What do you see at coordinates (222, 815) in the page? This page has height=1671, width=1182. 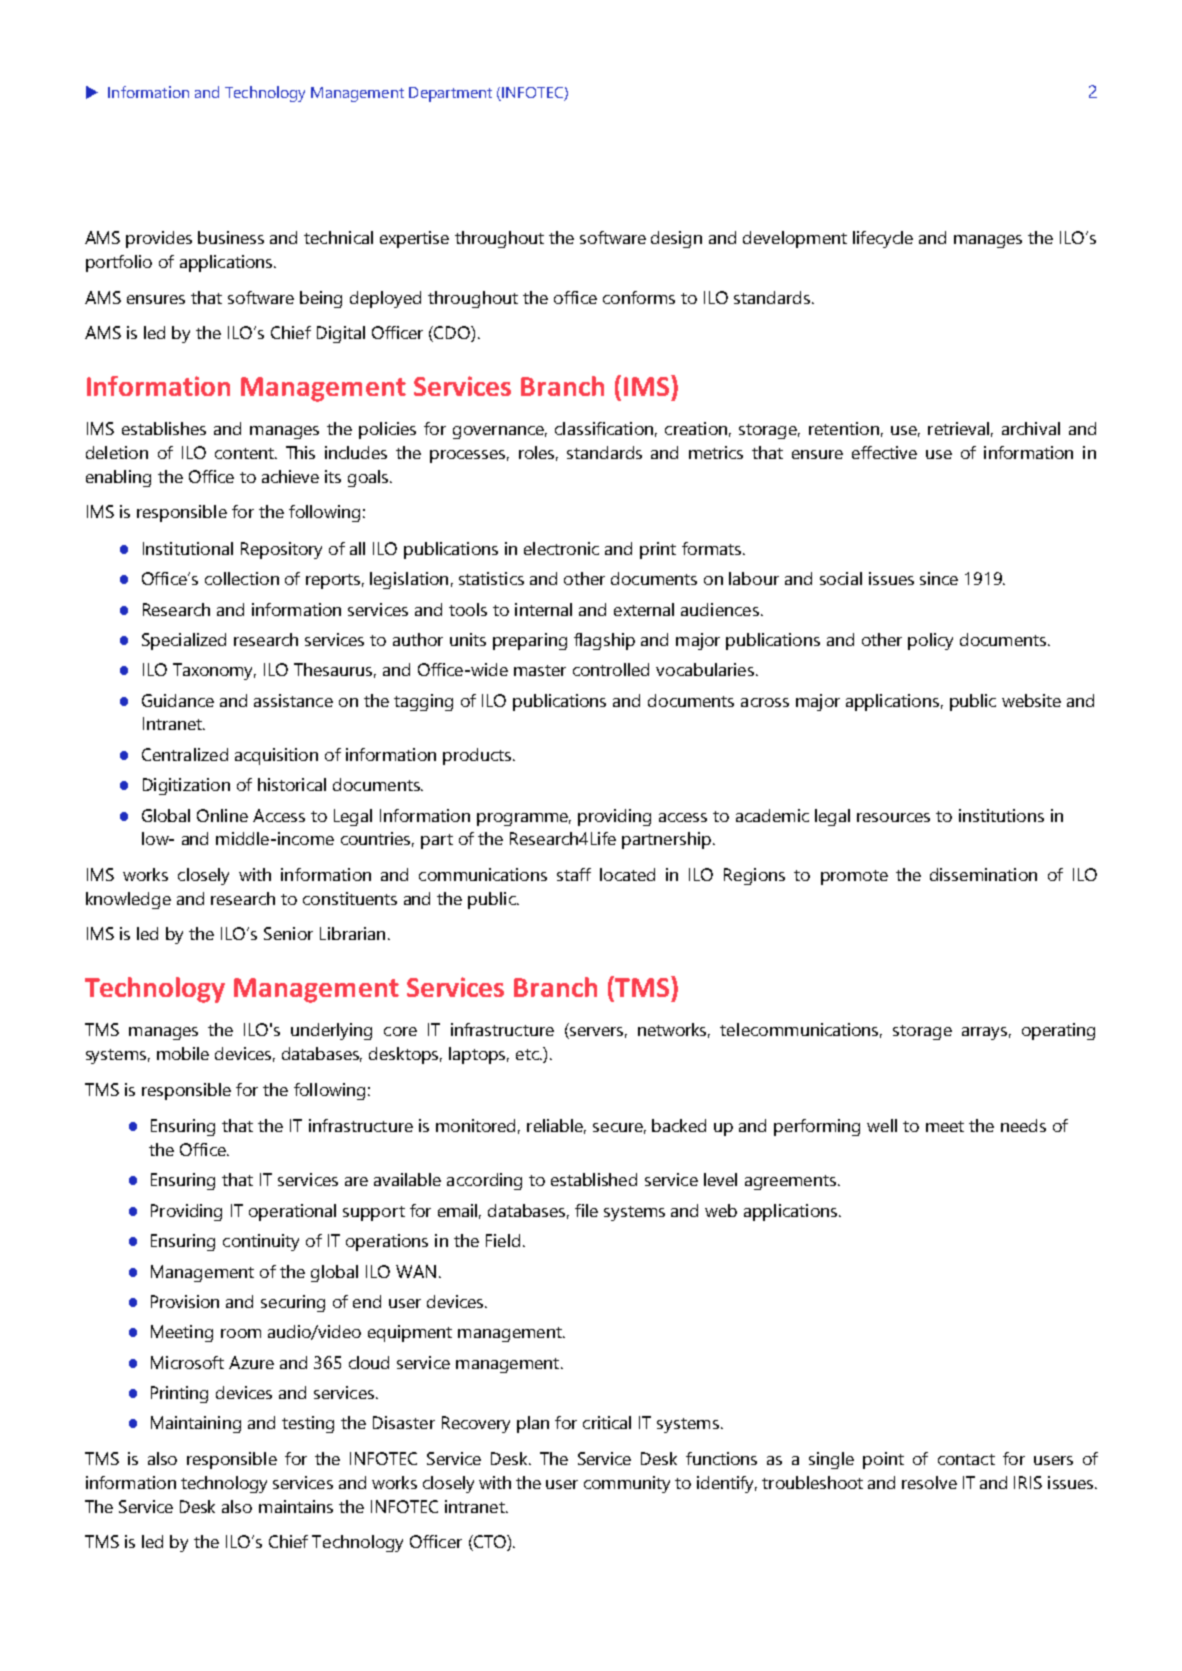 I see `Online` at bounding box center [222, 815].
